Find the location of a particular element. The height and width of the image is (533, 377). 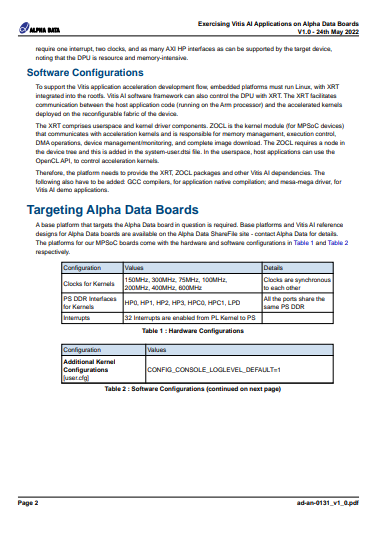

components is located at coordinates (190, 126).
